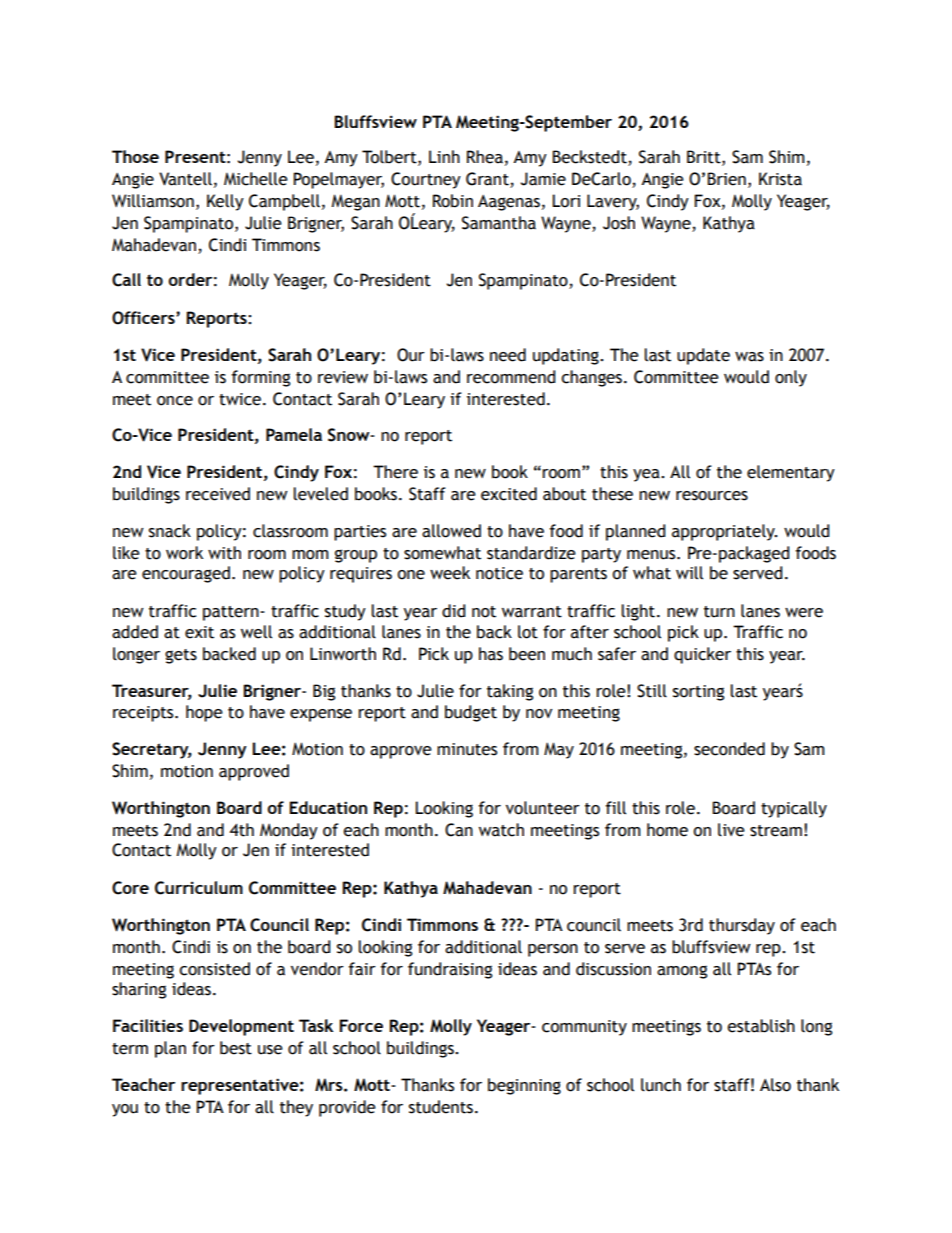 The width and height of the screenshot is (952, 1233). Describe the element at coordinates (225, 202) in the screenshot. I see `Kelly` at that location.
